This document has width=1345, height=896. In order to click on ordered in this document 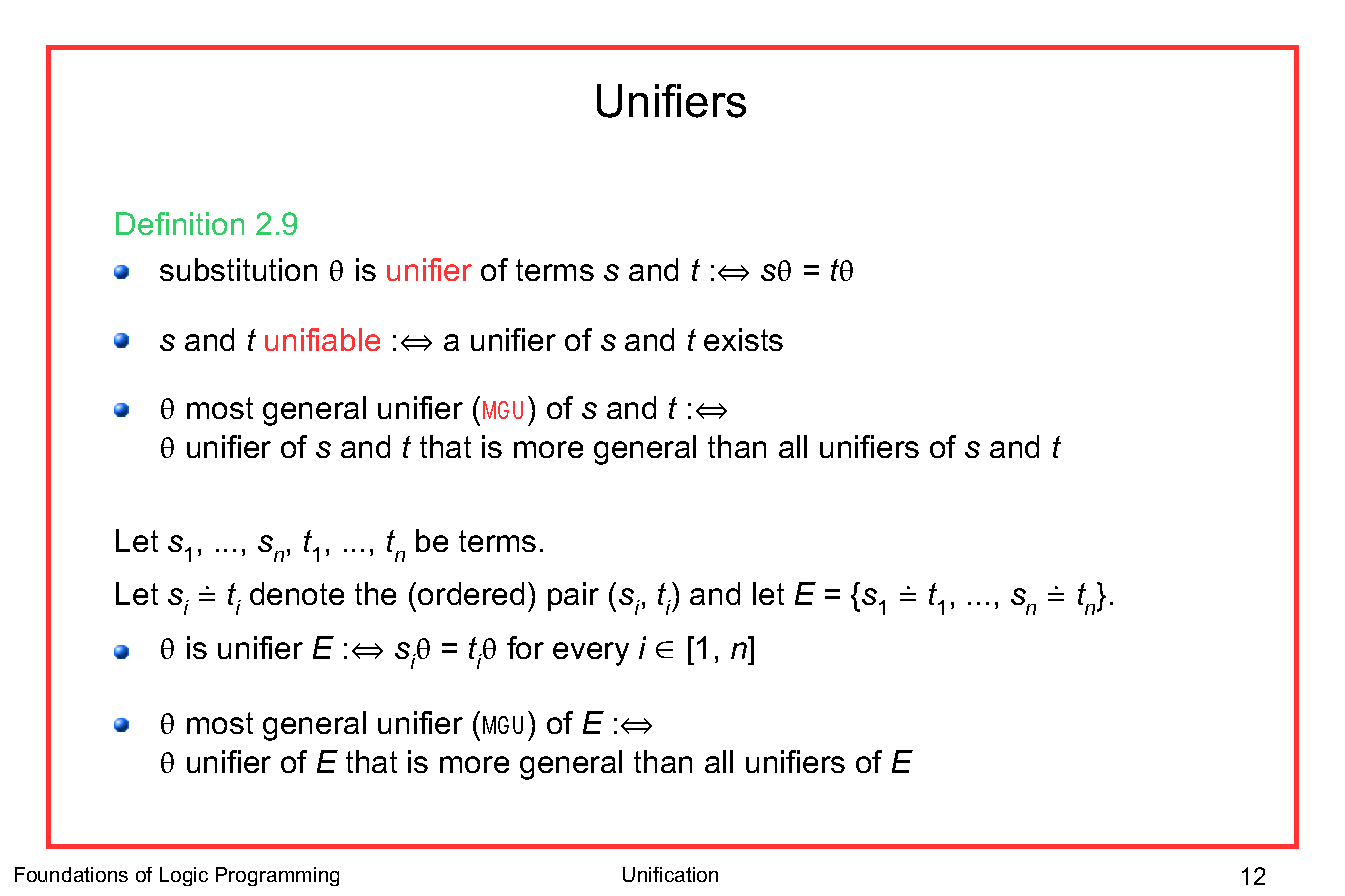, I will do `click(471, 593)`.
